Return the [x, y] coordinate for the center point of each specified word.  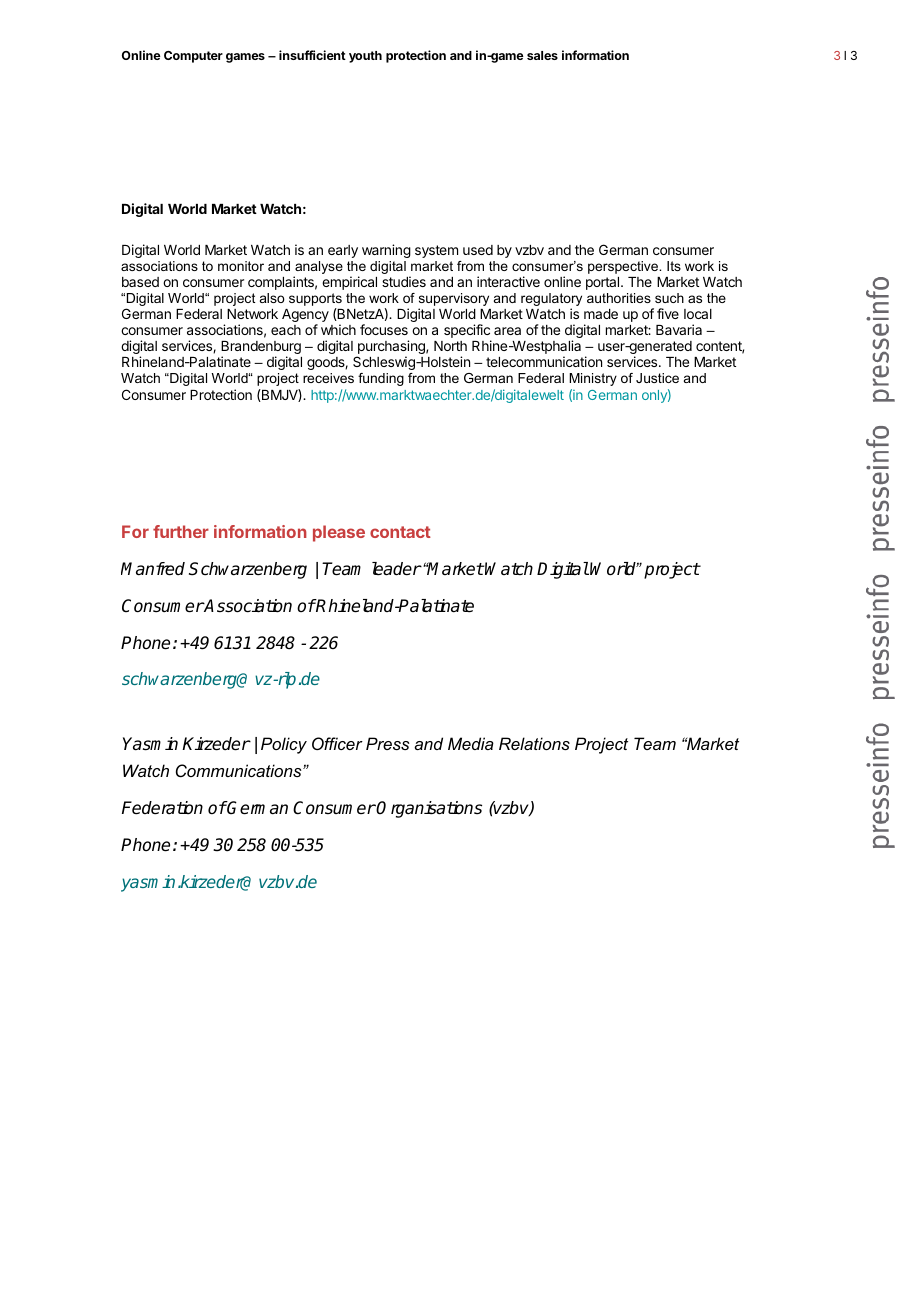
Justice [657, 378]
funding [381, 379]
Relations [534, 743]
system [436, 251]
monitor [241, 266]
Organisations [429, 809]
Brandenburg [261, 349]
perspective [624, 267]
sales [542, 55]
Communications [240, 770]
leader [396, 569]
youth [365, 57]
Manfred [153, 569]
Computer [193, 57]
